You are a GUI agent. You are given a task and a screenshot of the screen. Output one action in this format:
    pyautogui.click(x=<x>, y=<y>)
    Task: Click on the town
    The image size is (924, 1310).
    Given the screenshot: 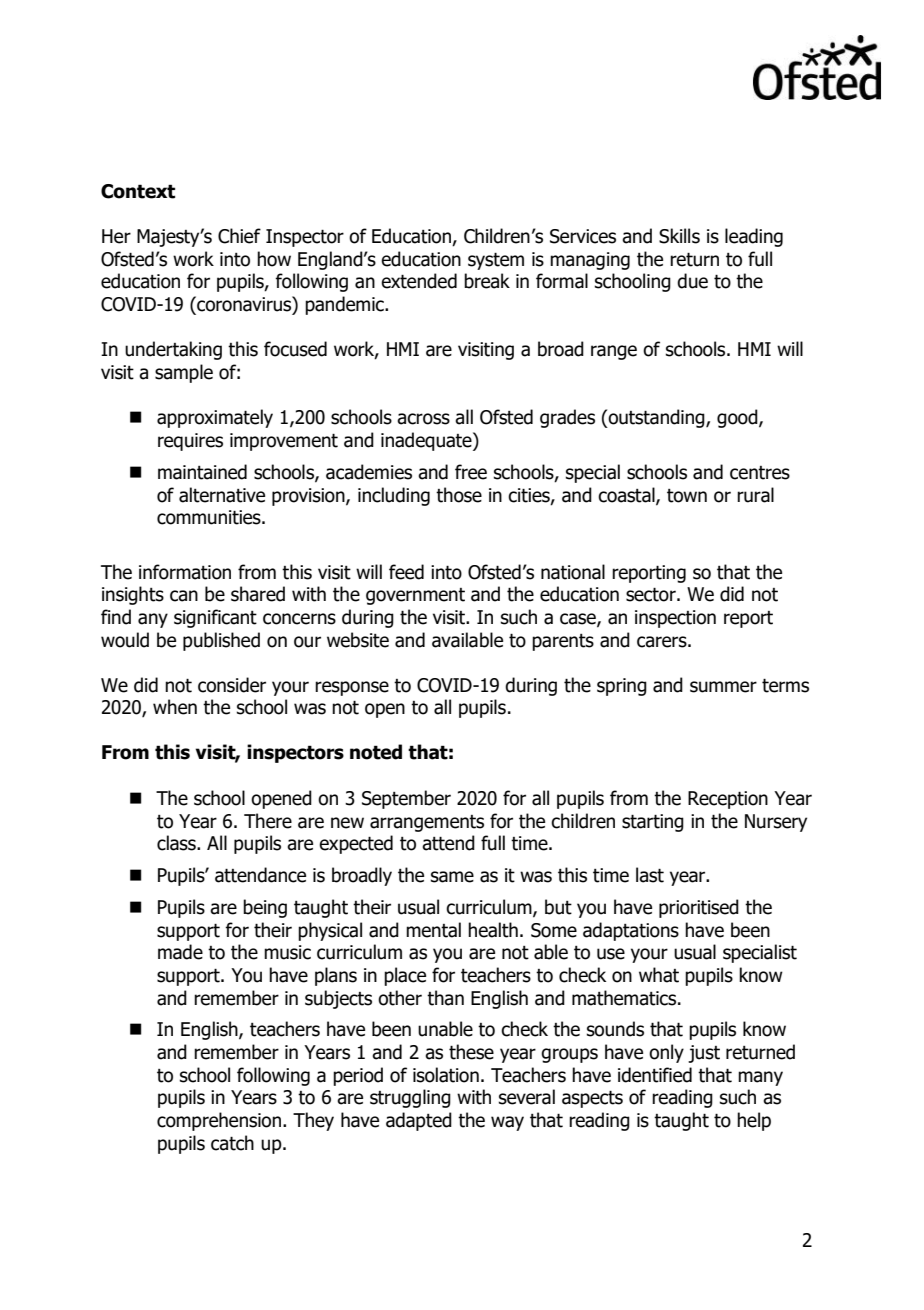 What is the action you would take?
    pyautogui.click(x=687, y=496)
